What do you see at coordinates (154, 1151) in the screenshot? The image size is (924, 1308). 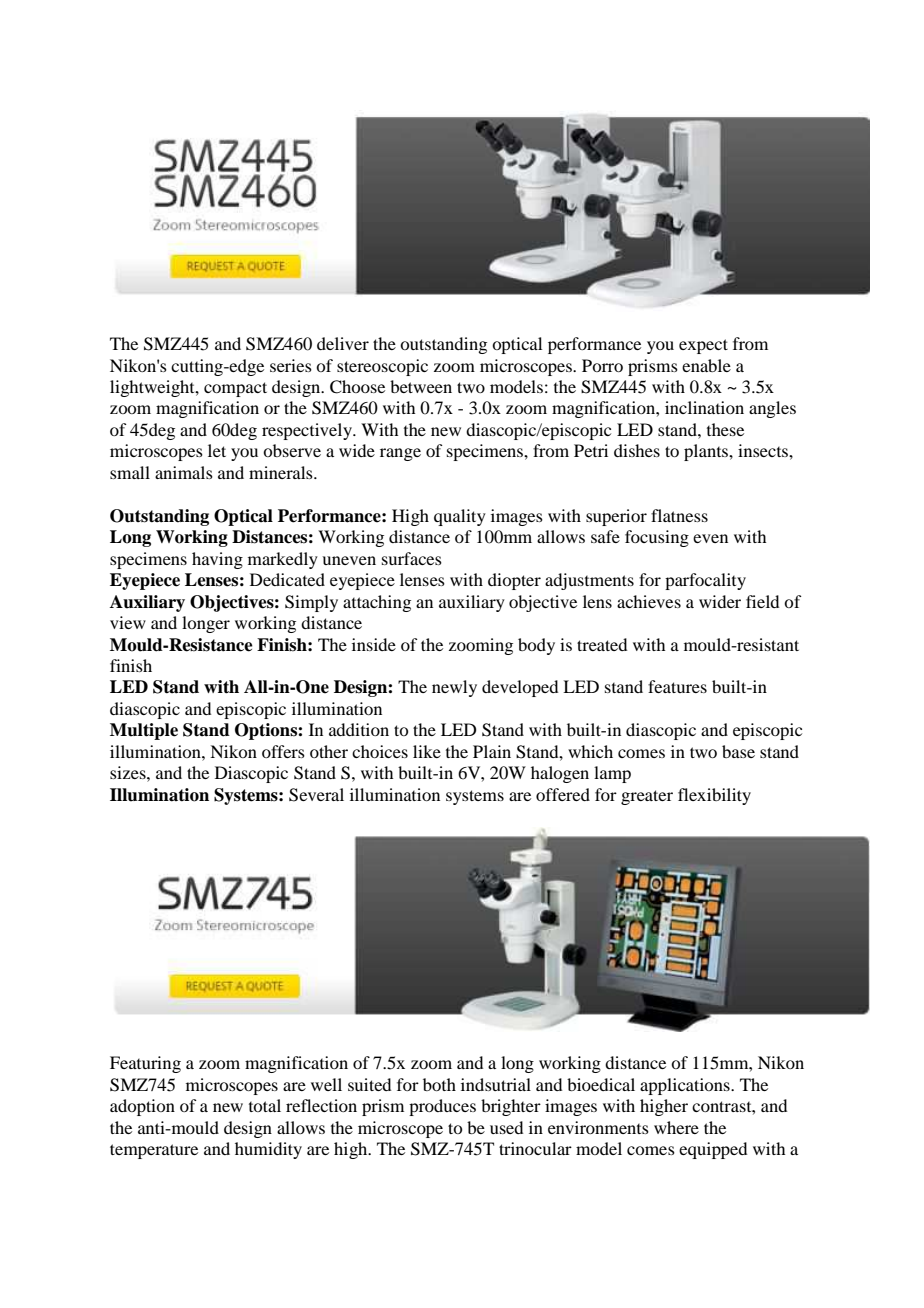 I see `temperature` at bounding box center [154, 1151].
